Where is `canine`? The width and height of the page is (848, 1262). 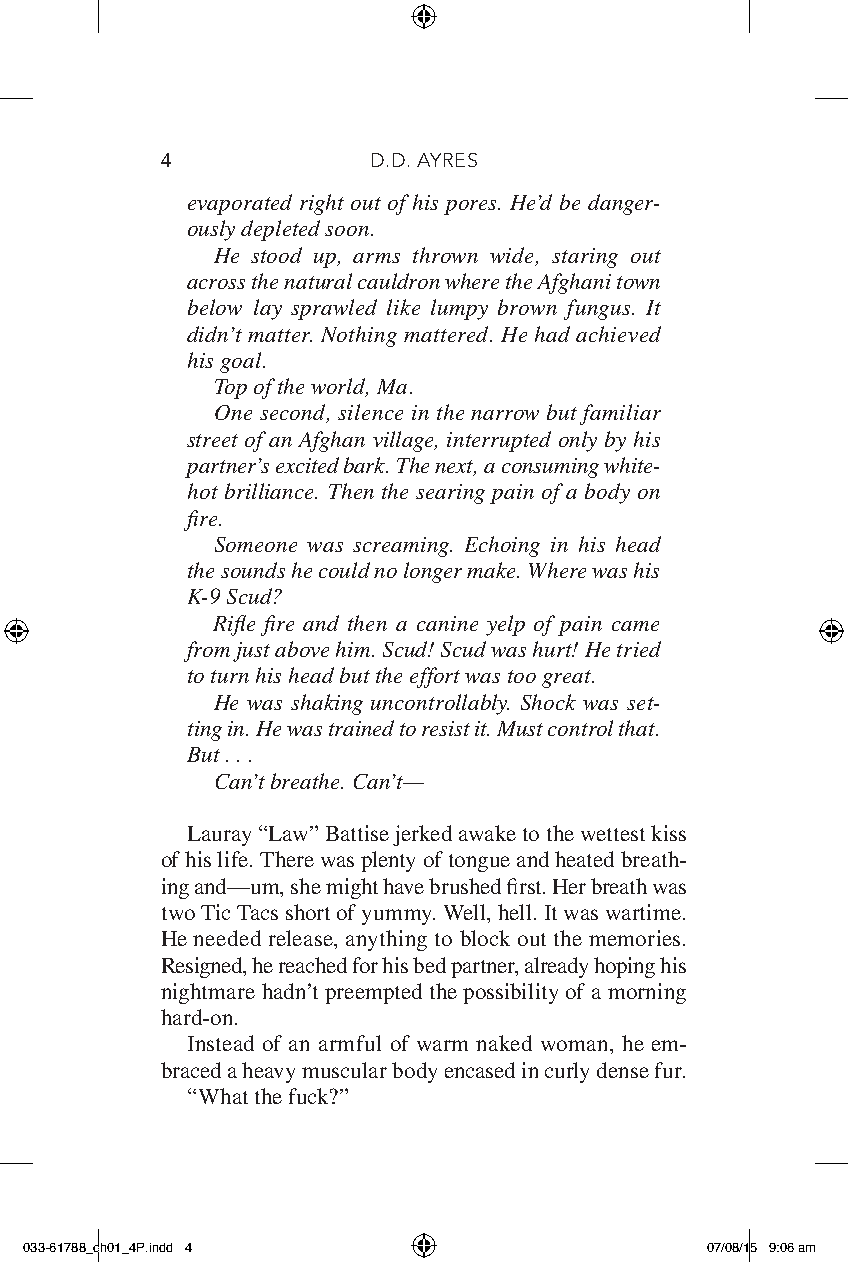
canine is located at coordinates (447, 623).
